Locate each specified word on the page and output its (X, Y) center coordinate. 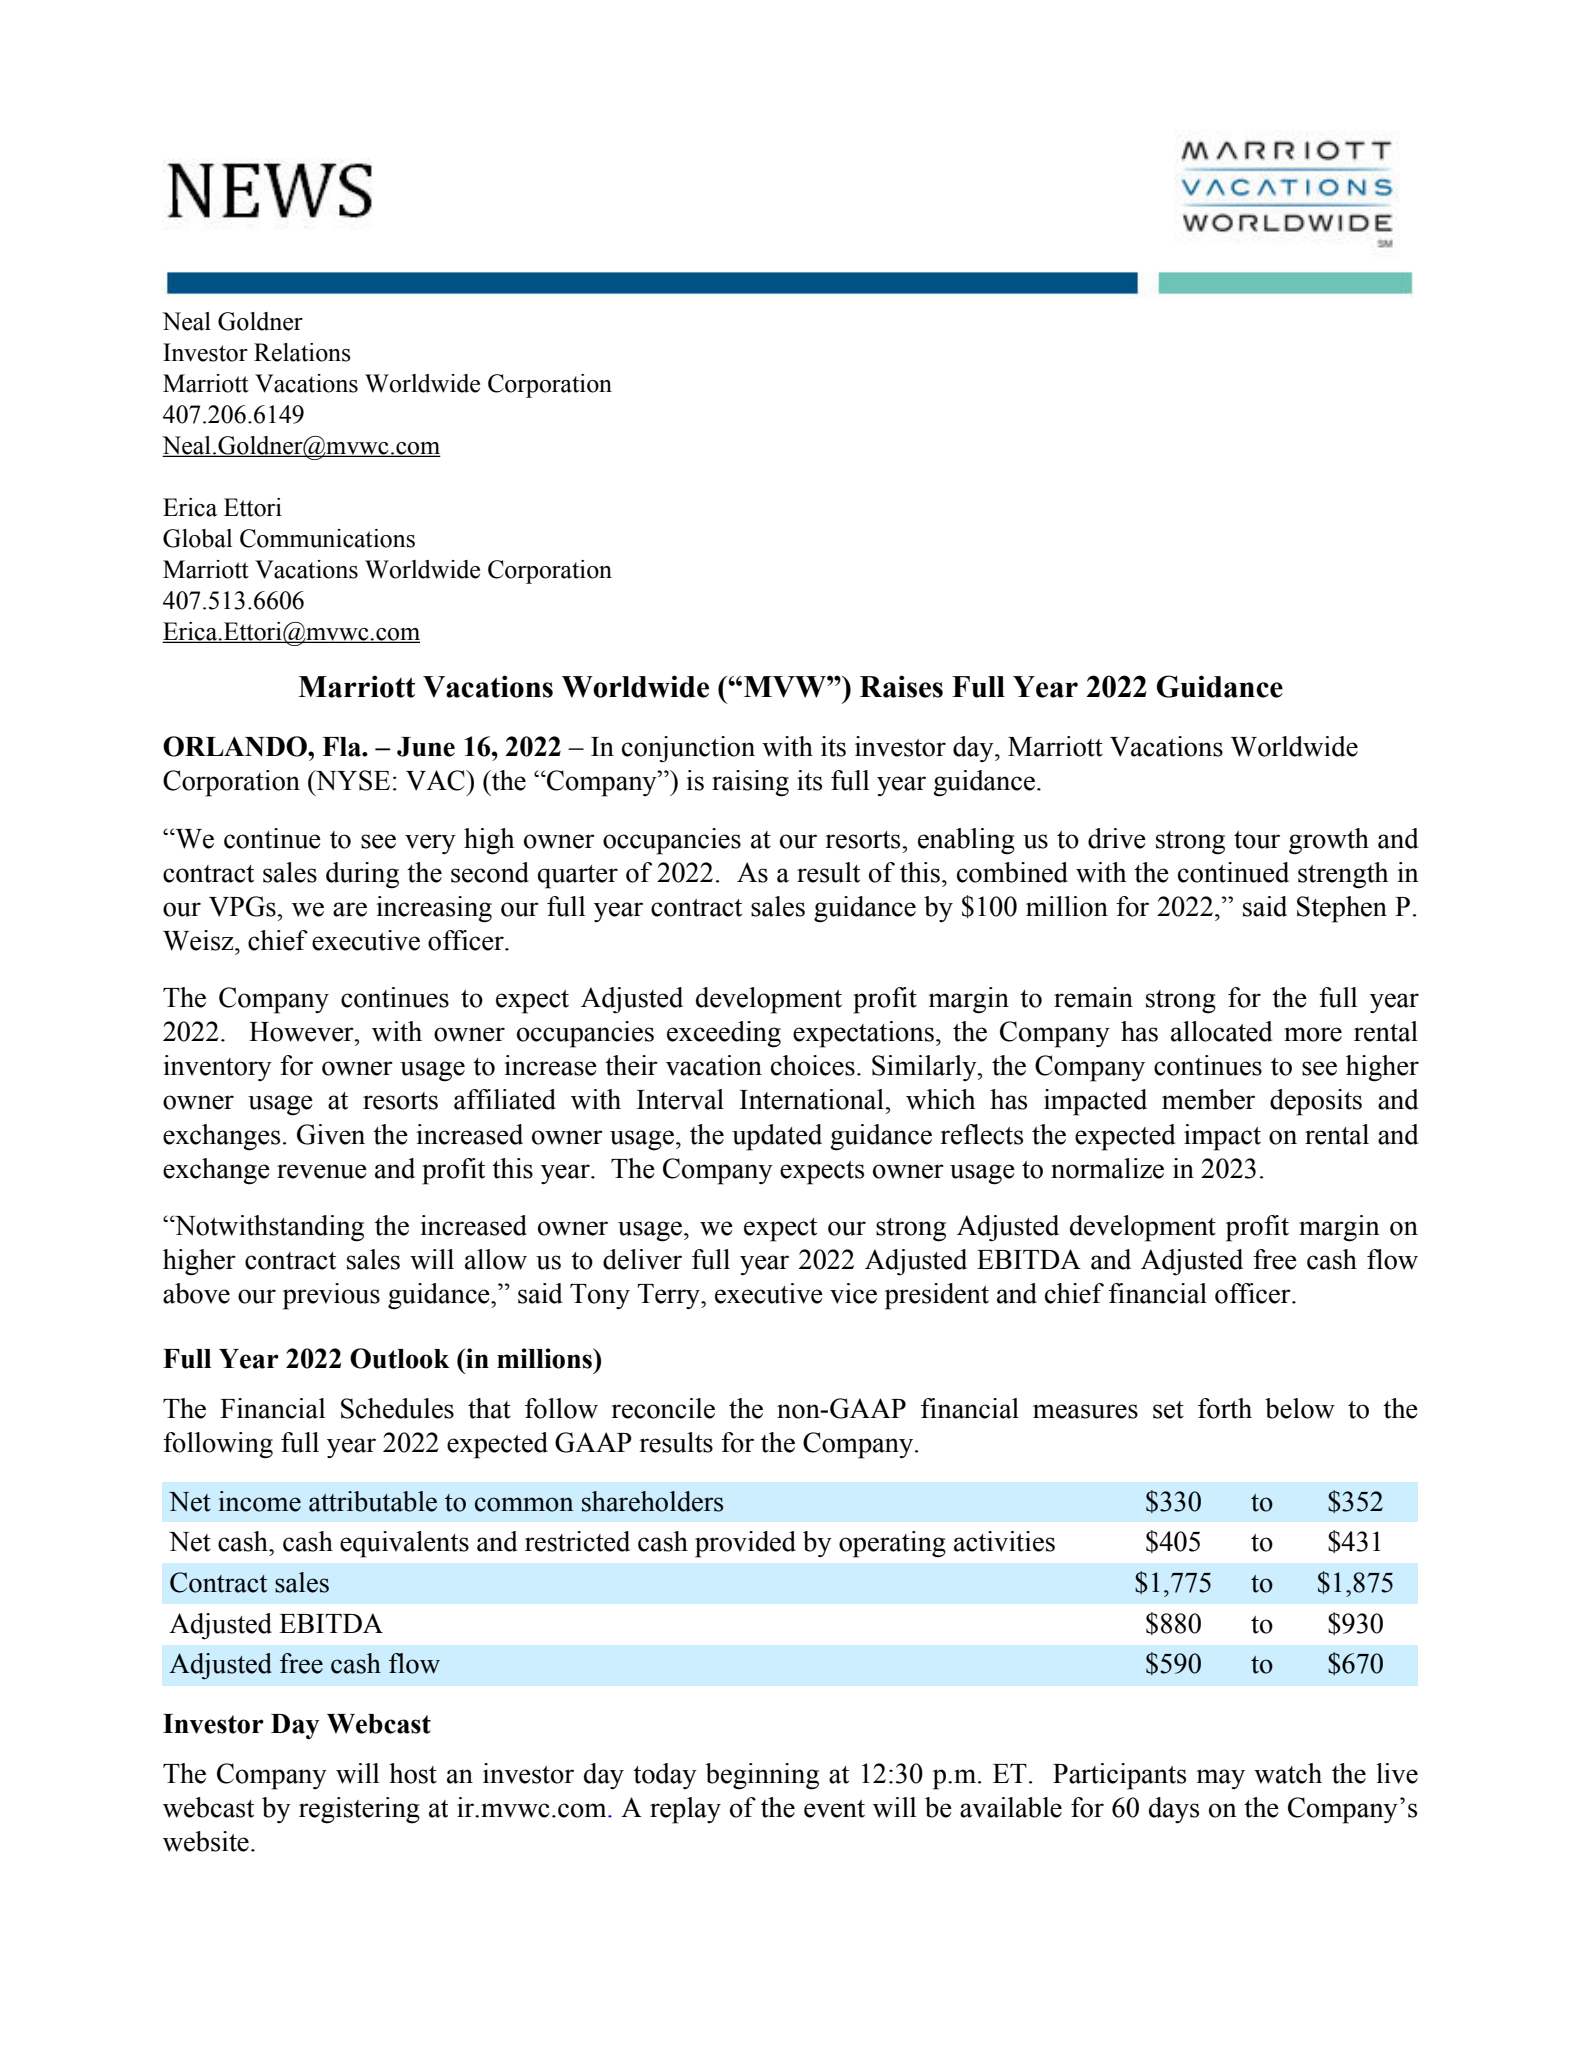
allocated (1221, 1031)
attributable (373, 1501)
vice (853, 1293)
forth (1225, 1408)
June (426, 747)
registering (359, 1810)
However (302, 1032)
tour (1257, 840)
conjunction (688, 749)
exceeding (724, 1034)
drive (1117, 838)
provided (745, 1544)
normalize (1107, 1168)
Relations (302, 352)
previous (331, 1296)
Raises (901, 686)
